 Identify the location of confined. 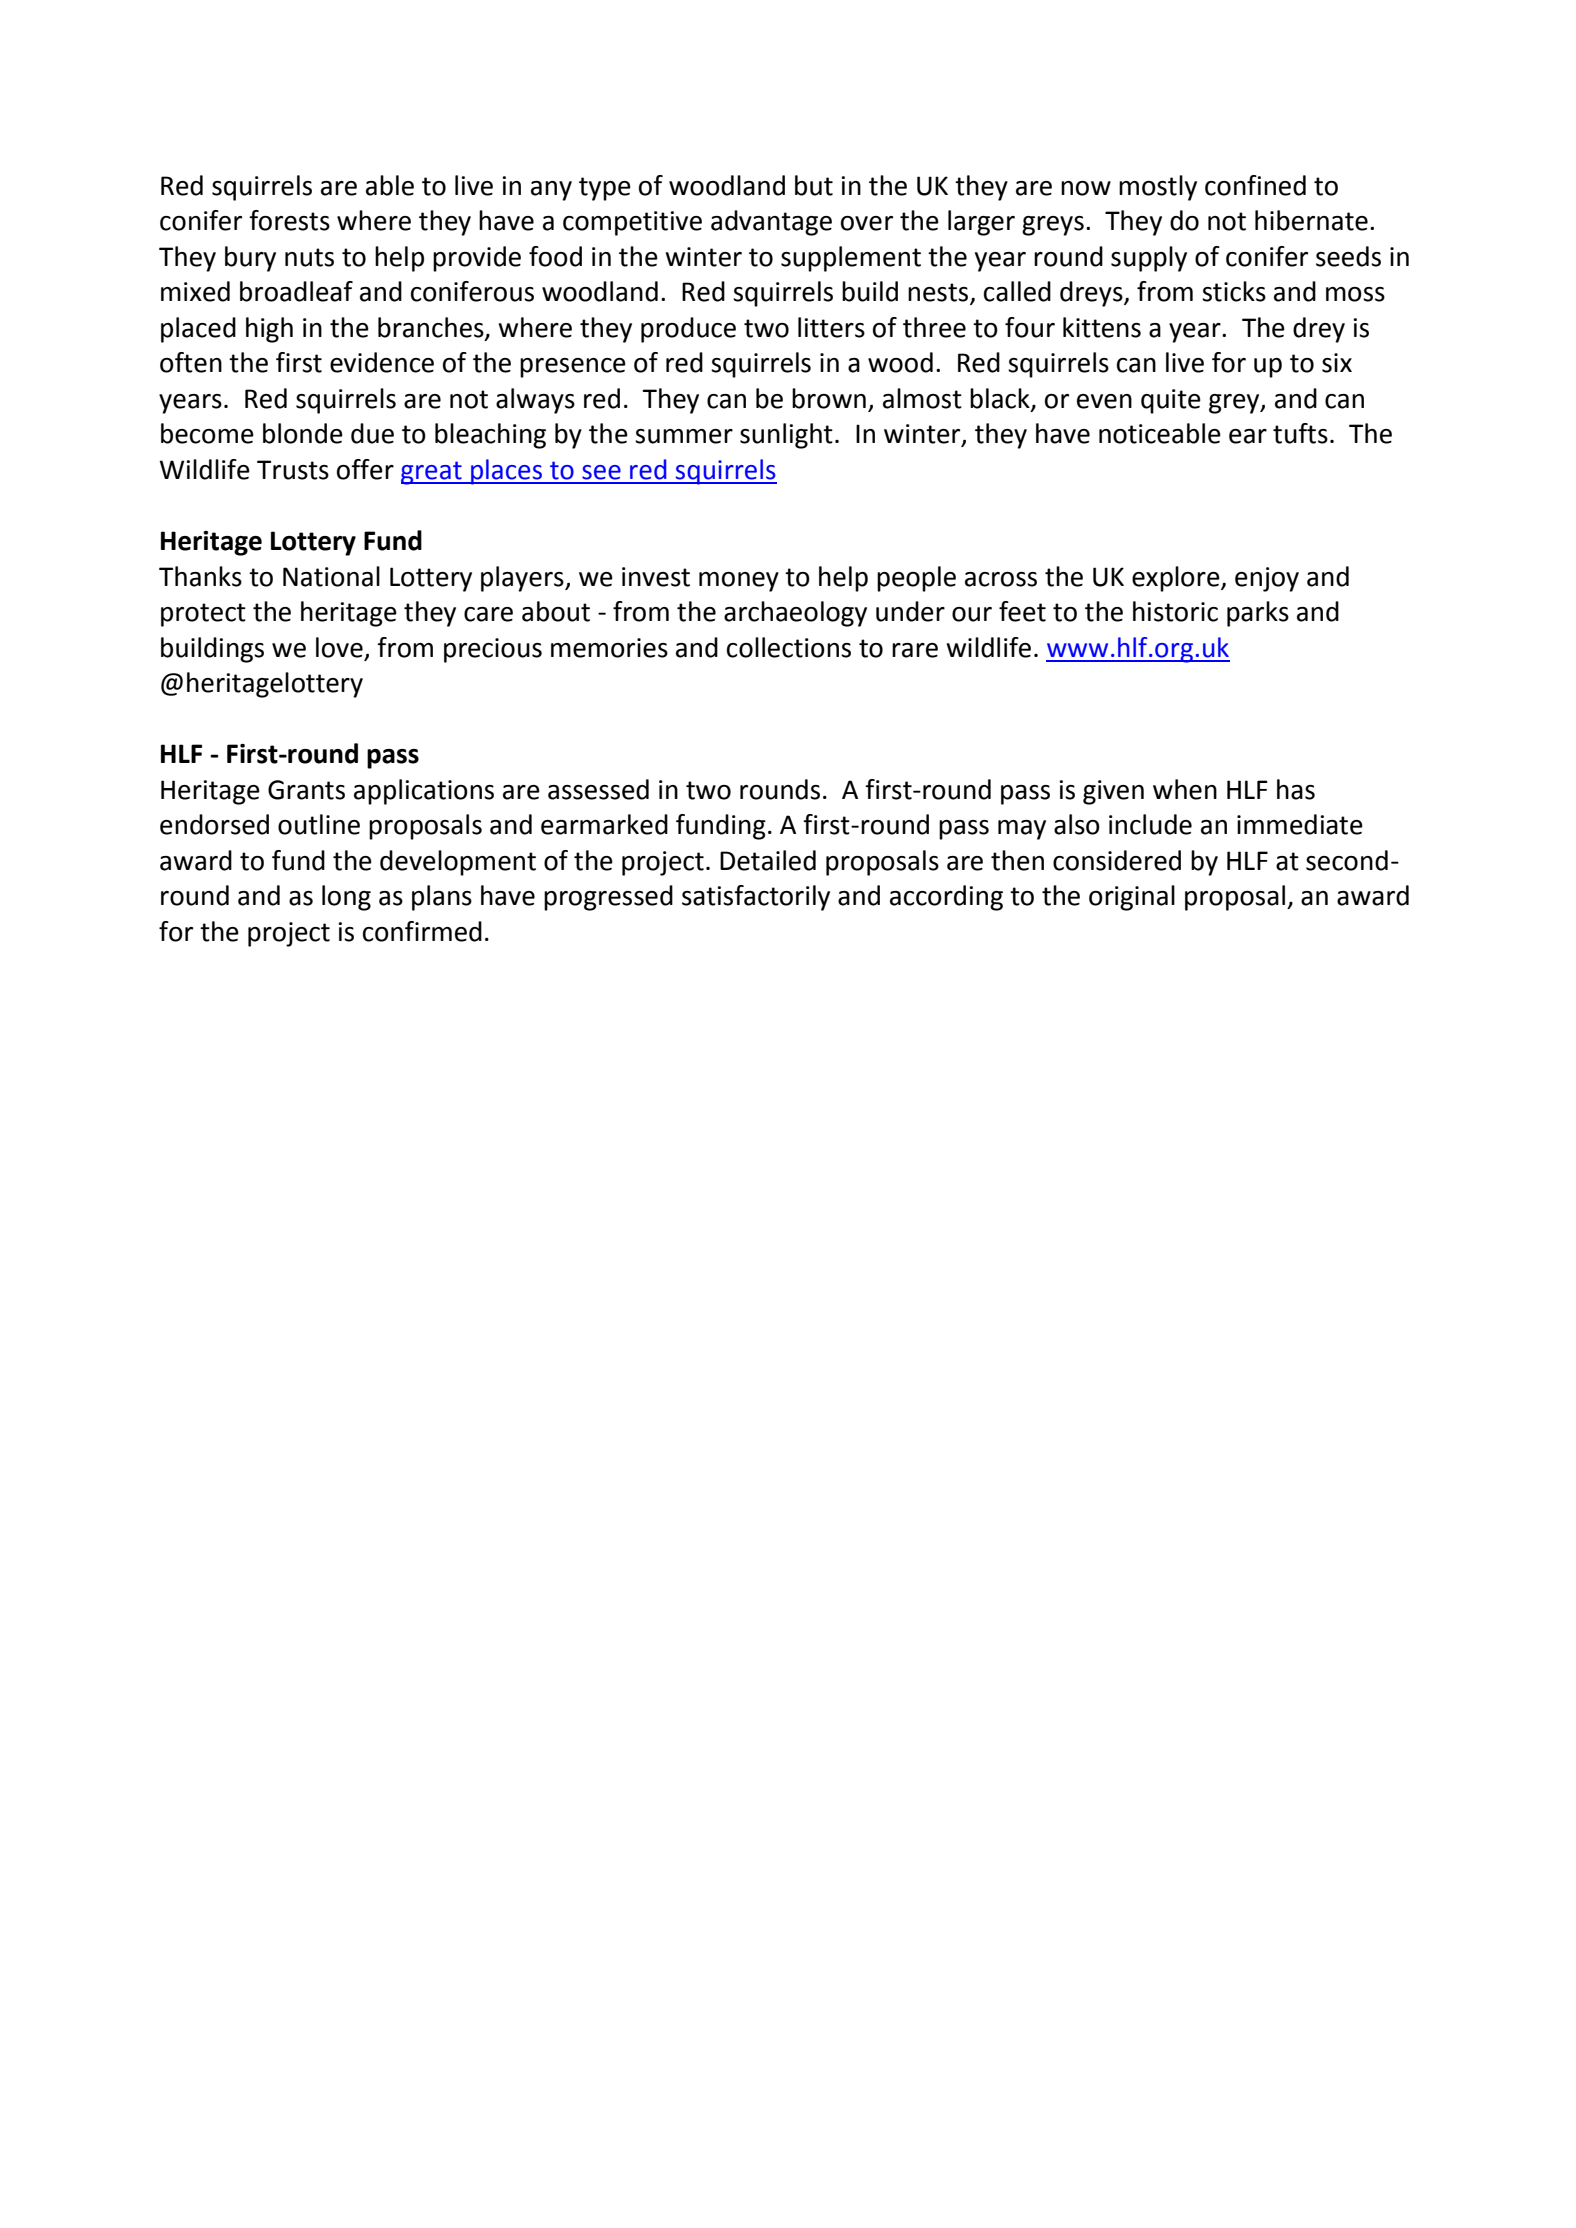
(1255, 185).
